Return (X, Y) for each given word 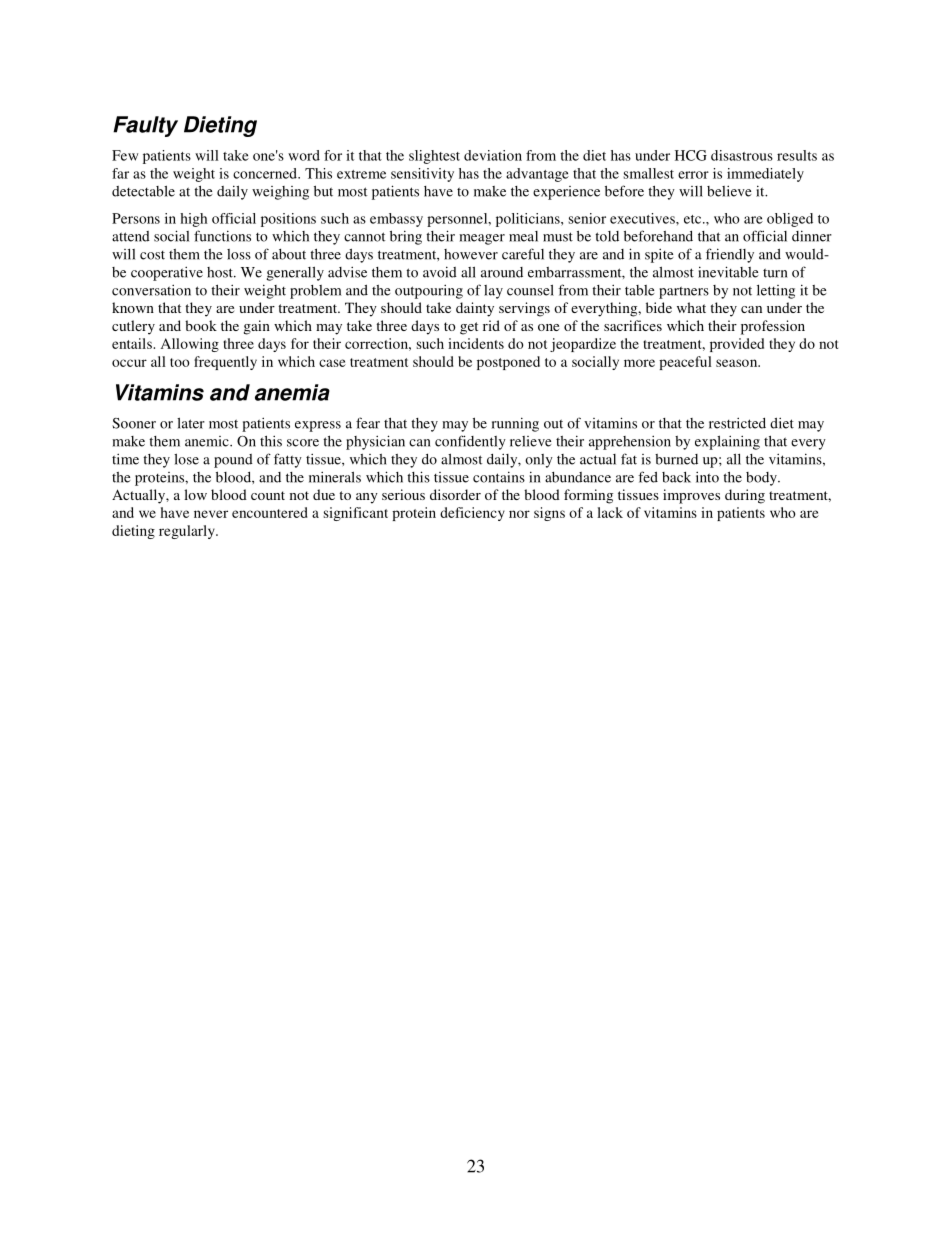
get (469, 328)
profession (773, 327)
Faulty (145, 126)
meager (482, 239)
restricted (737, 423)
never (211, 514)
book (201, 325)
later (191, 423)
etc (694, 219)
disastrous (742, 155)
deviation (493, 155)
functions (222, 236)
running (515, 424)
